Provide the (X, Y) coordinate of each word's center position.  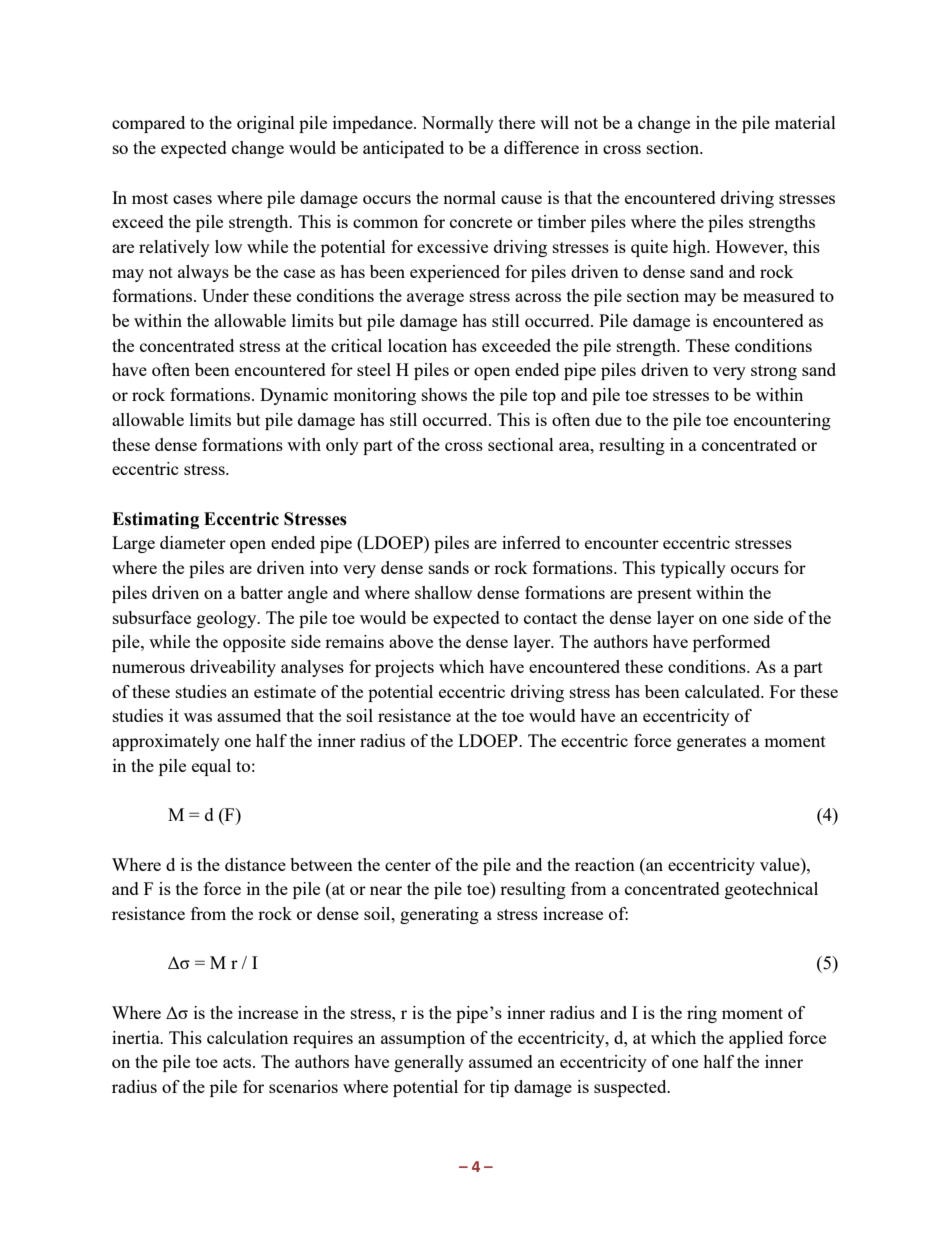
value (781, 864)
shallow (443, 592)
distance (255, 864)
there (517, 122)
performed (731, 643)
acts (238, 1062)
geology (228, 619)
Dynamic (294, 396)
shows (444, 394)
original (266, 124)
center (408, 865)
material (805, 122)
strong (774, 372)
